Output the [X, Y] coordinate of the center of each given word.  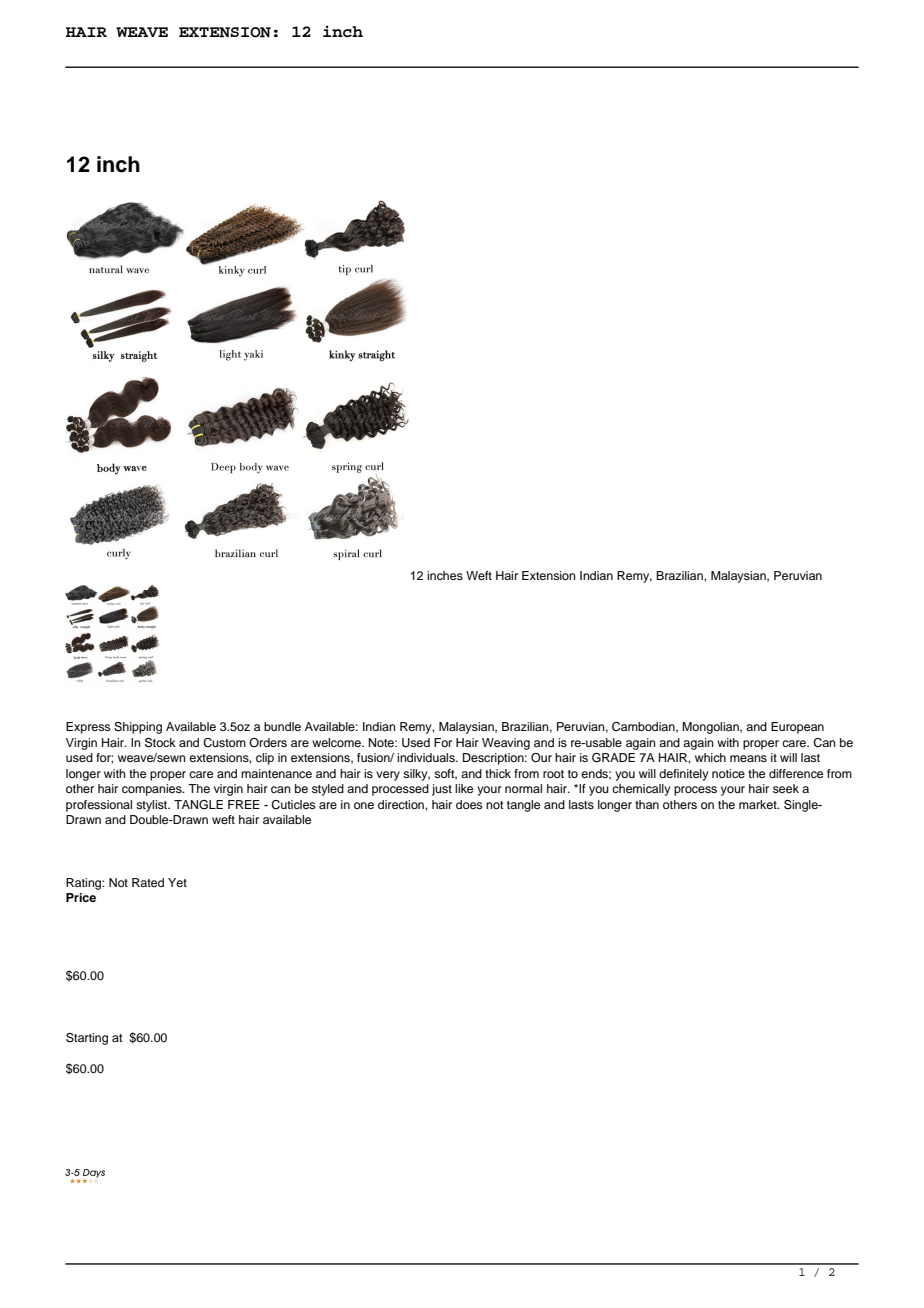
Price [81, 897]
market [759, 804]
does [469, 804]
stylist [153, 806]
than [647, 804]
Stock [160, 743]
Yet [177, 882]
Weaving [506, 744]
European [797, 728]
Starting [87, 1039]
